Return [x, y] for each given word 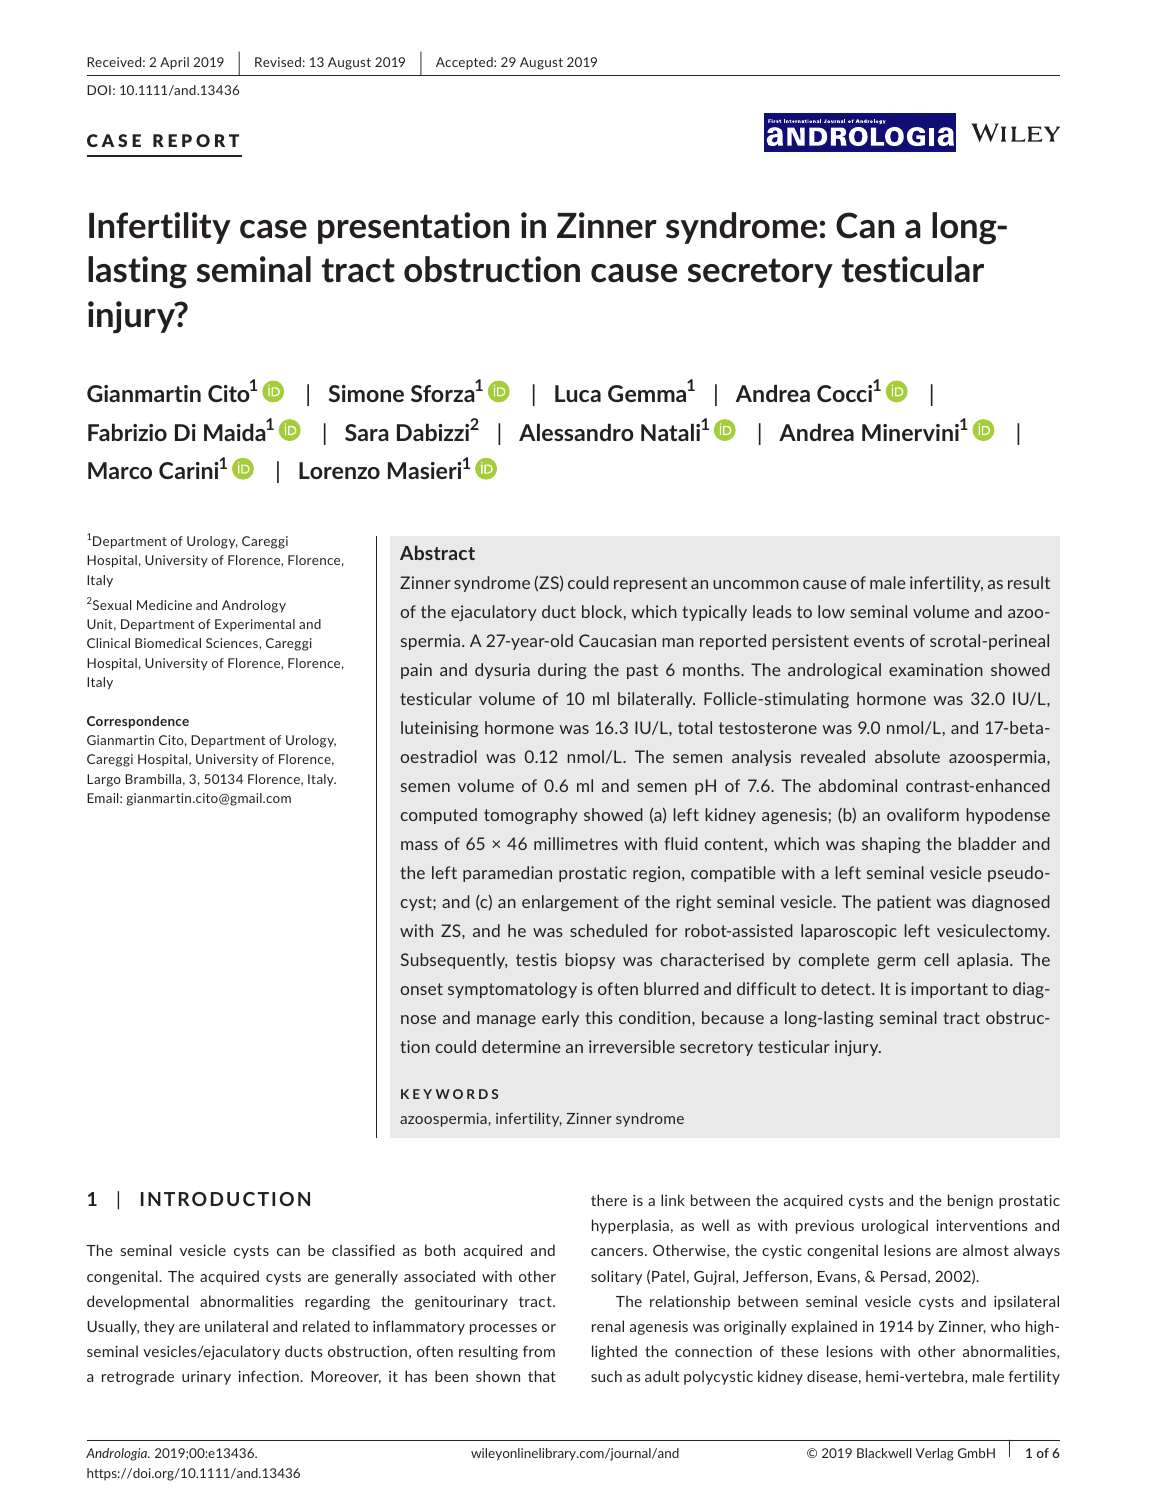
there [609, 1200]
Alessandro [576, 432]
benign [970, 1201]
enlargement [570, 903]
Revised [278, 62]
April [174, 63]
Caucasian [617, 640]
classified [363, 1250]
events [879, 641]
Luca [578, 393]
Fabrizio [127, 432]
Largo [104, 780]
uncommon [756, 584]
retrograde [138, 1377]
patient [904, 903]
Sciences [233, 644]
